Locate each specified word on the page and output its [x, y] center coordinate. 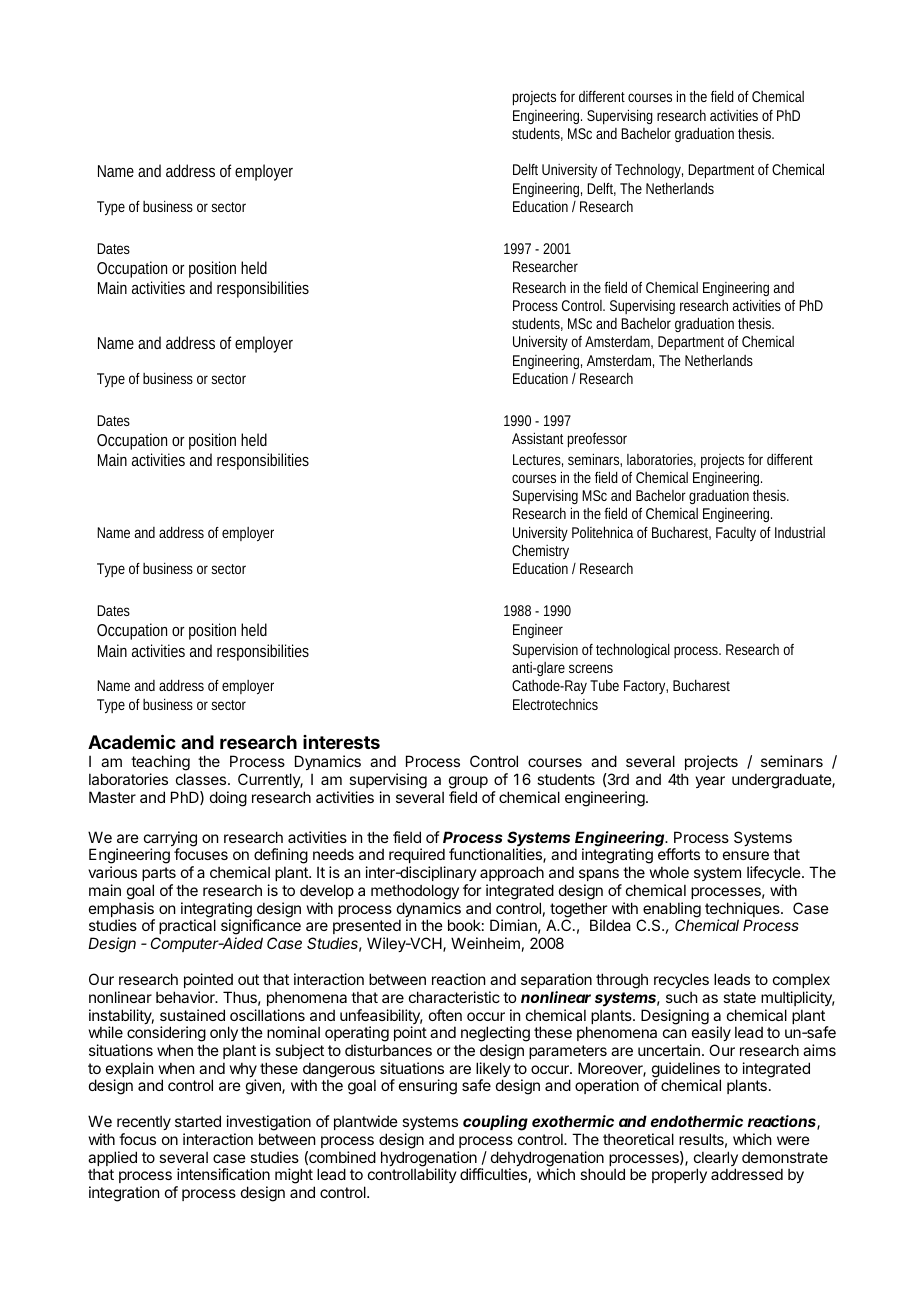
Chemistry [540, 551]
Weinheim [485, 943]
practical [187, 926]
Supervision [545, 650]
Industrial [800, 532]
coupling [495, 1123]
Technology [649, 170]
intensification [223, 1174]
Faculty [736, 534]
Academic [132, 741]
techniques [743, 911]
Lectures [538, 460]
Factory [646, 687]
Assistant [537, 438]
